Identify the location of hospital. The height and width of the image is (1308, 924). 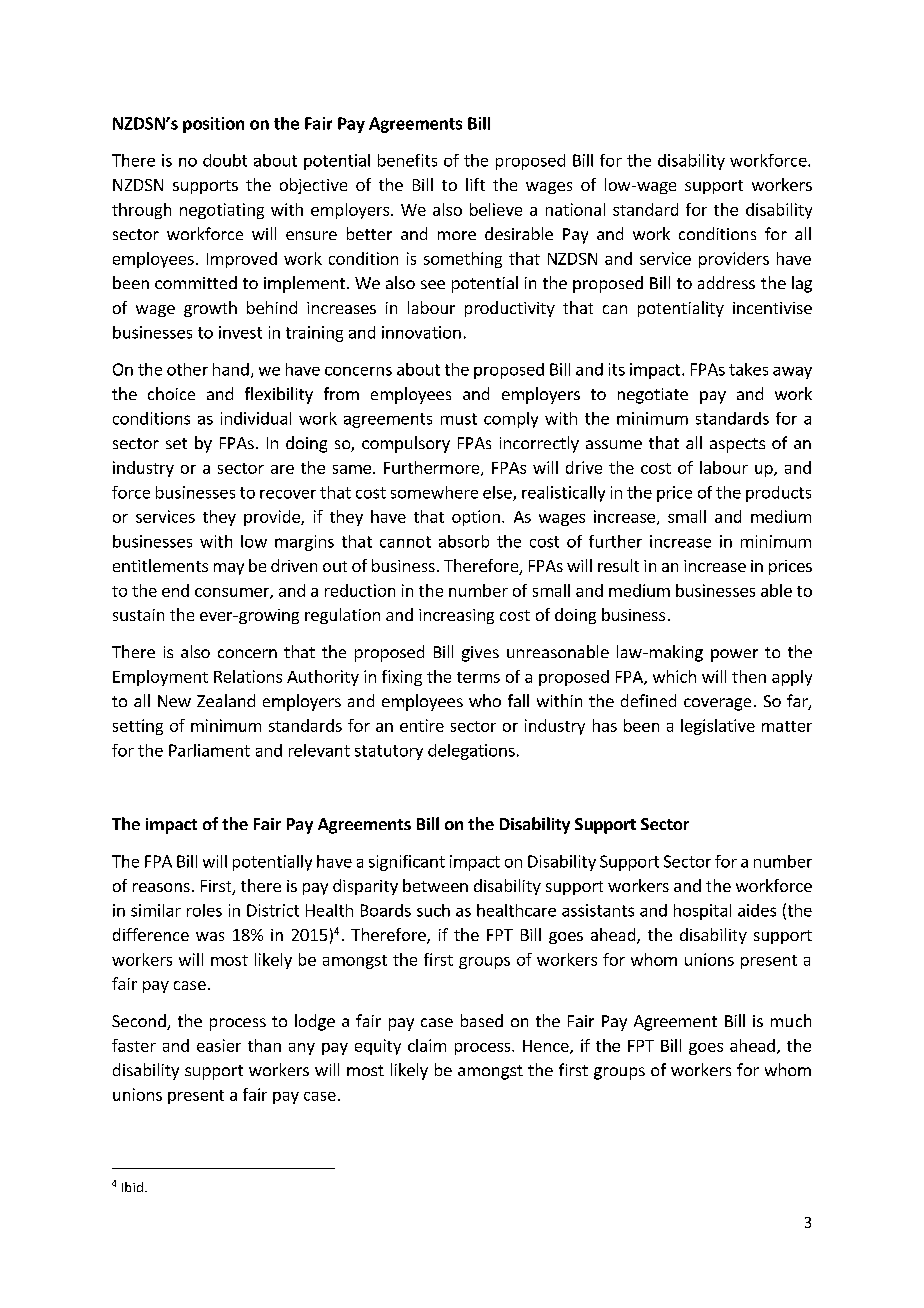
(702, 912).
